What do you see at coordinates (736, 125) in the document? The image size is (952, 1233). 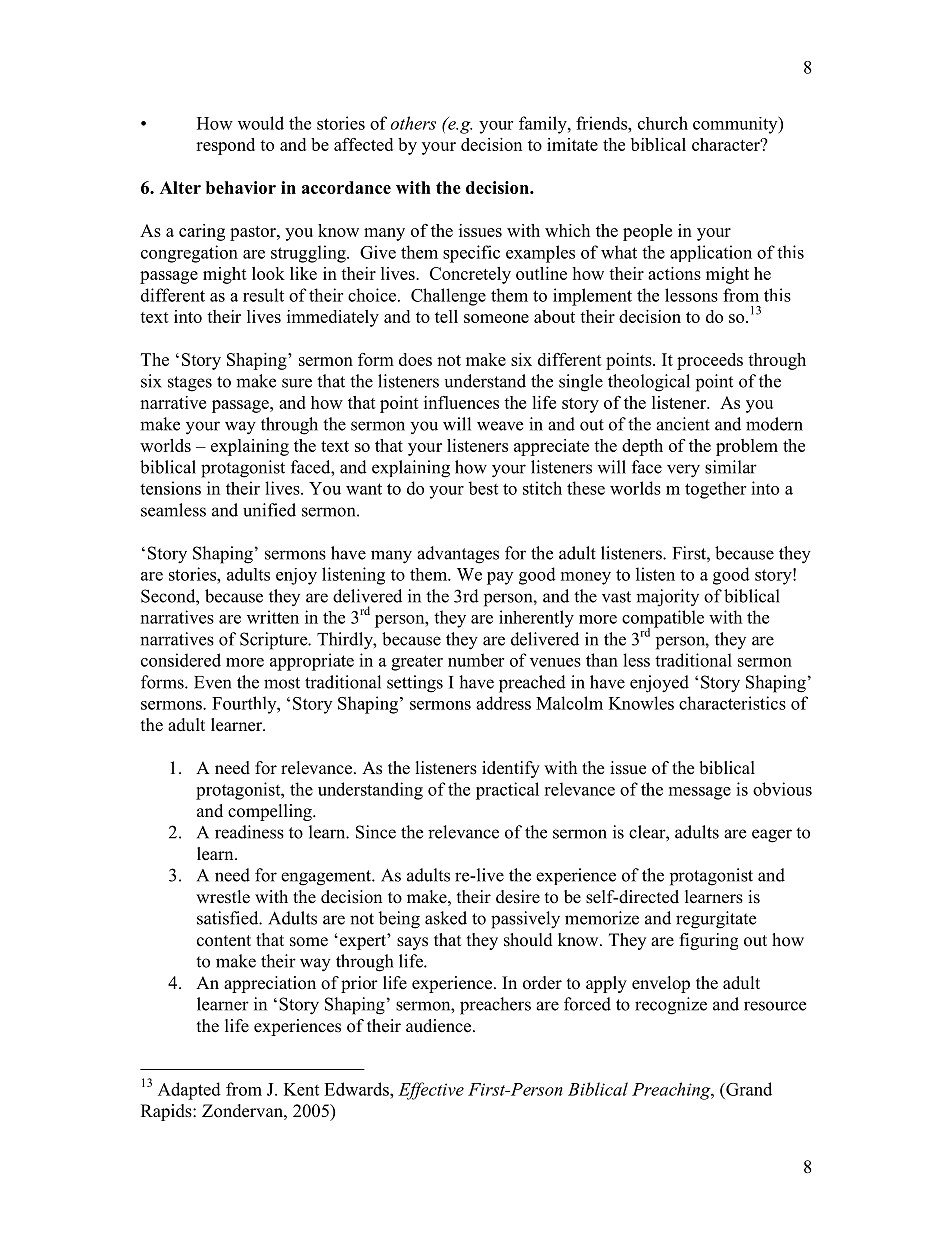 I see `community` at bounding box center [736, 125].
